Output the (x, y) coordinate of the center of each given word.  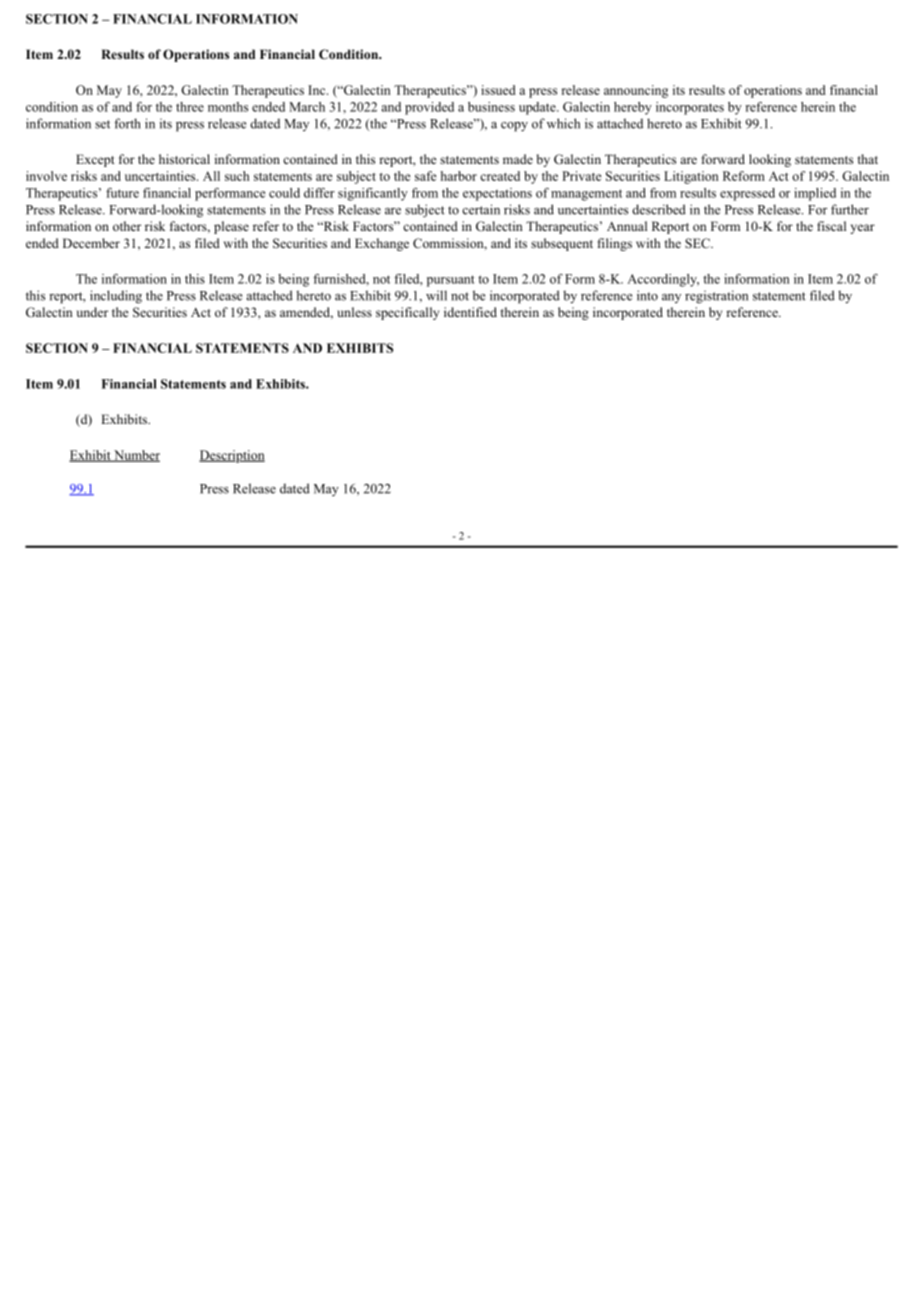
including (116, 297)
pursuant (451, 281)
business (491, 107)
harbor (458, 176)
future (122, 193)
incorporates (690, 108)
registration (716, 297)
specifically (407, 313)
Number (136, 456)
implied (815, 194)
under (92, 312)
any (671, 298)
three (190, 107)
